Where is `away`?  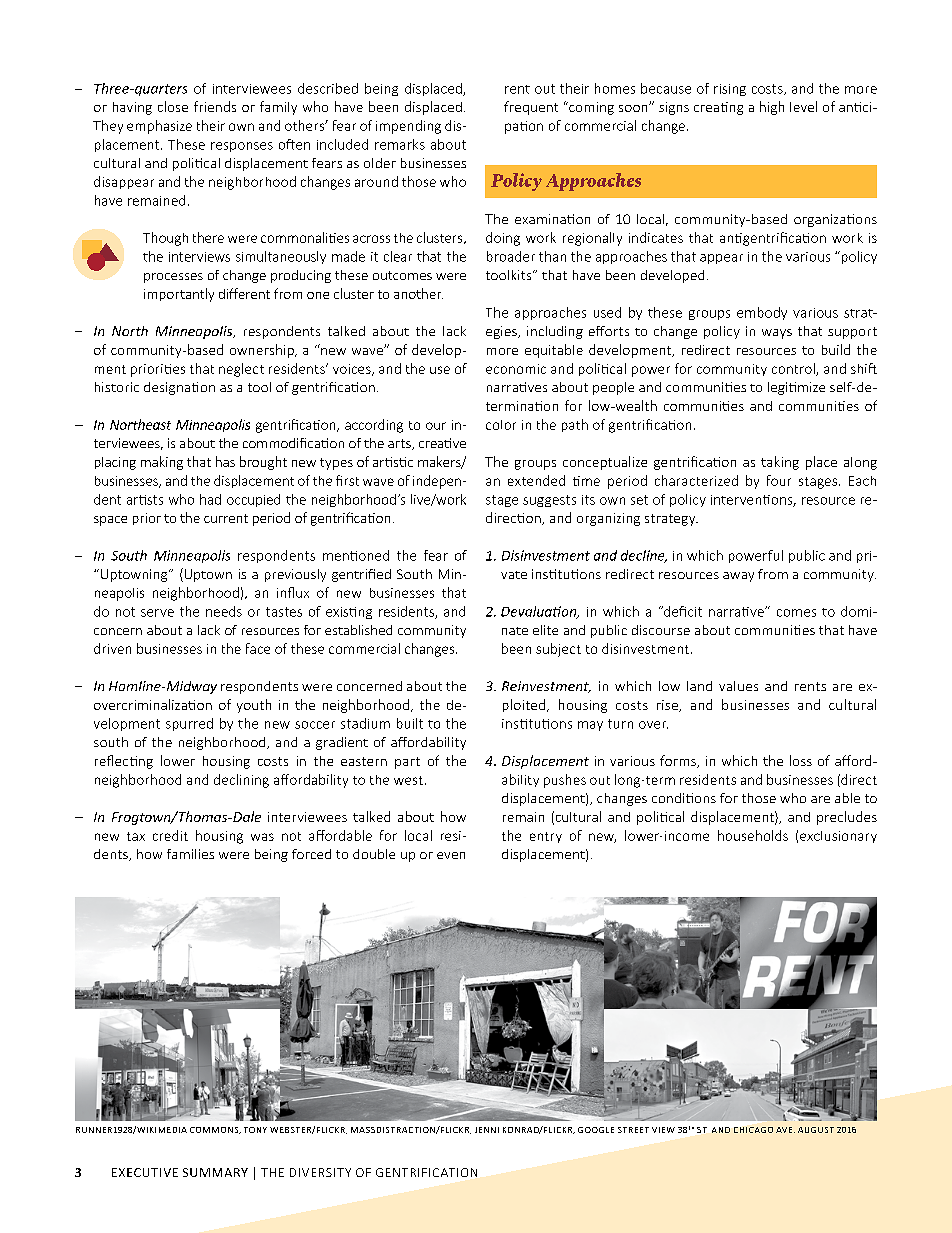 away is located at coordinates (738, 577).
